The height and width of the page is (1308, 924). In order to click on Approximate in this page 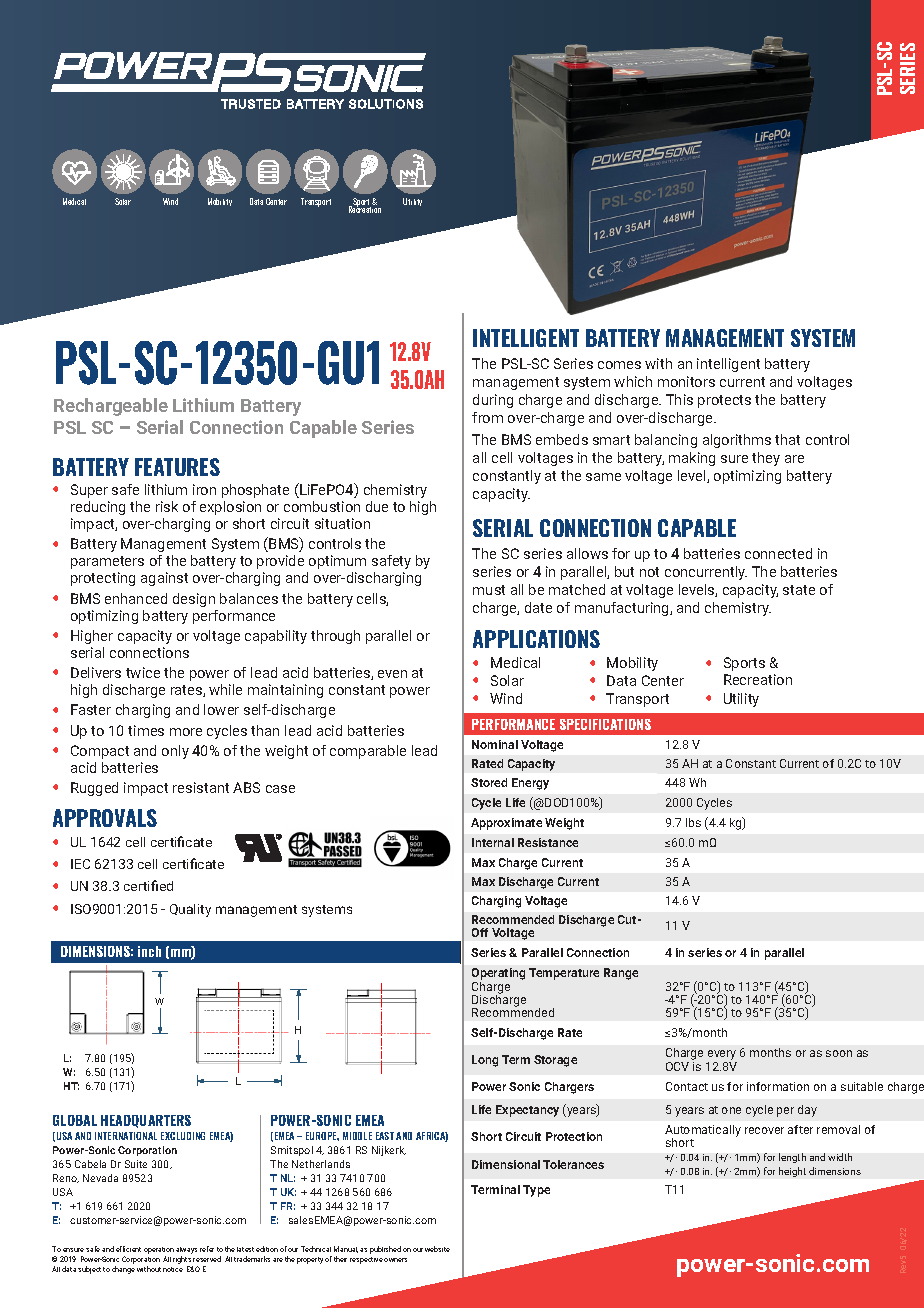, I will do `click(506, 824)`.
